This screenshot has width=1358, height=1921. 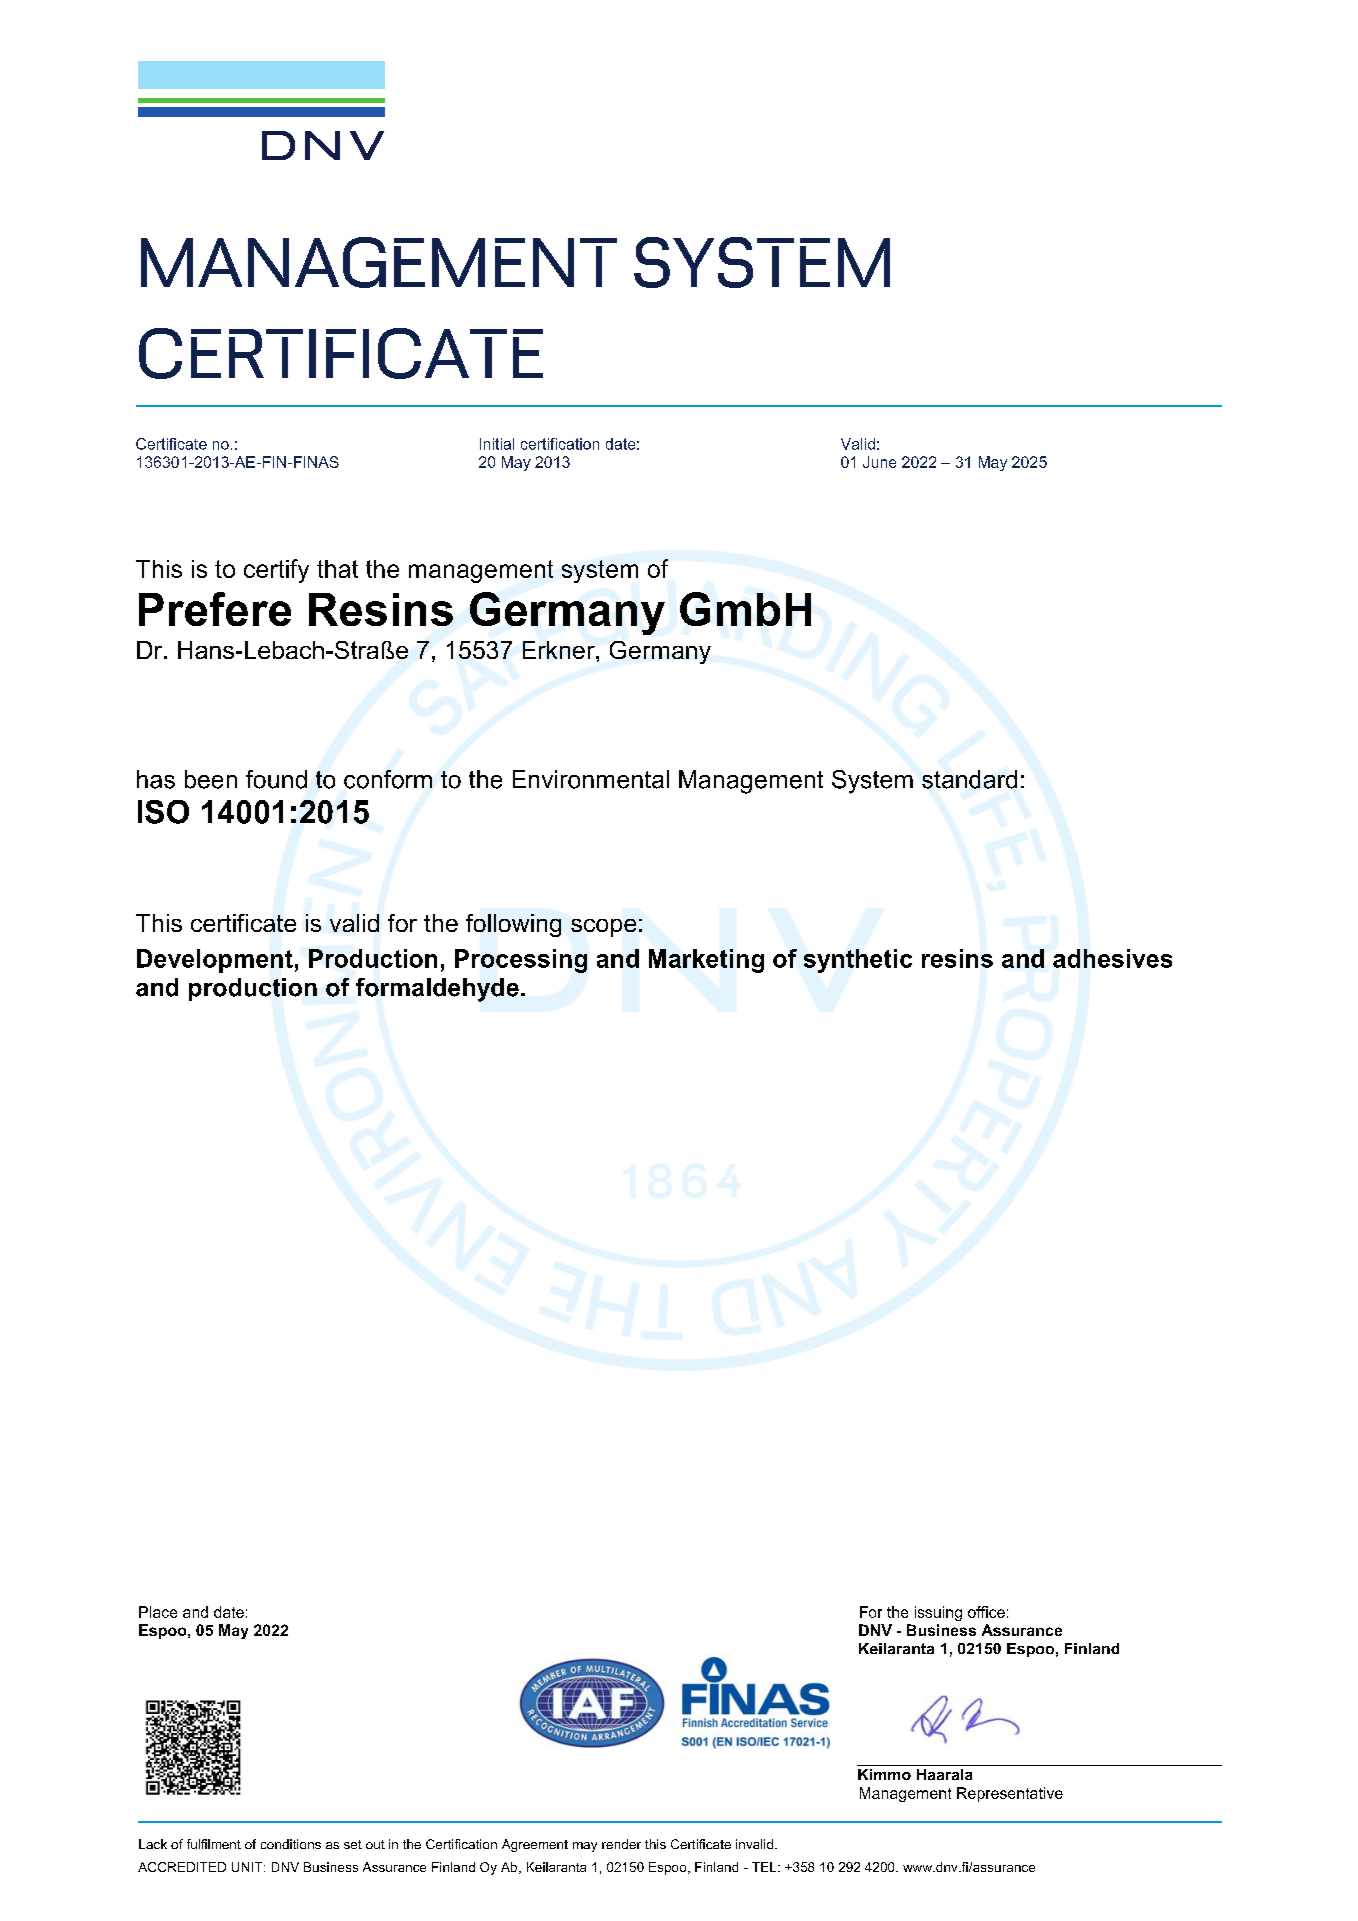 What do you see at coordinates (1112, 958) in the screenshot?
I see `adhesives` at bounding box center [1112, 958].
